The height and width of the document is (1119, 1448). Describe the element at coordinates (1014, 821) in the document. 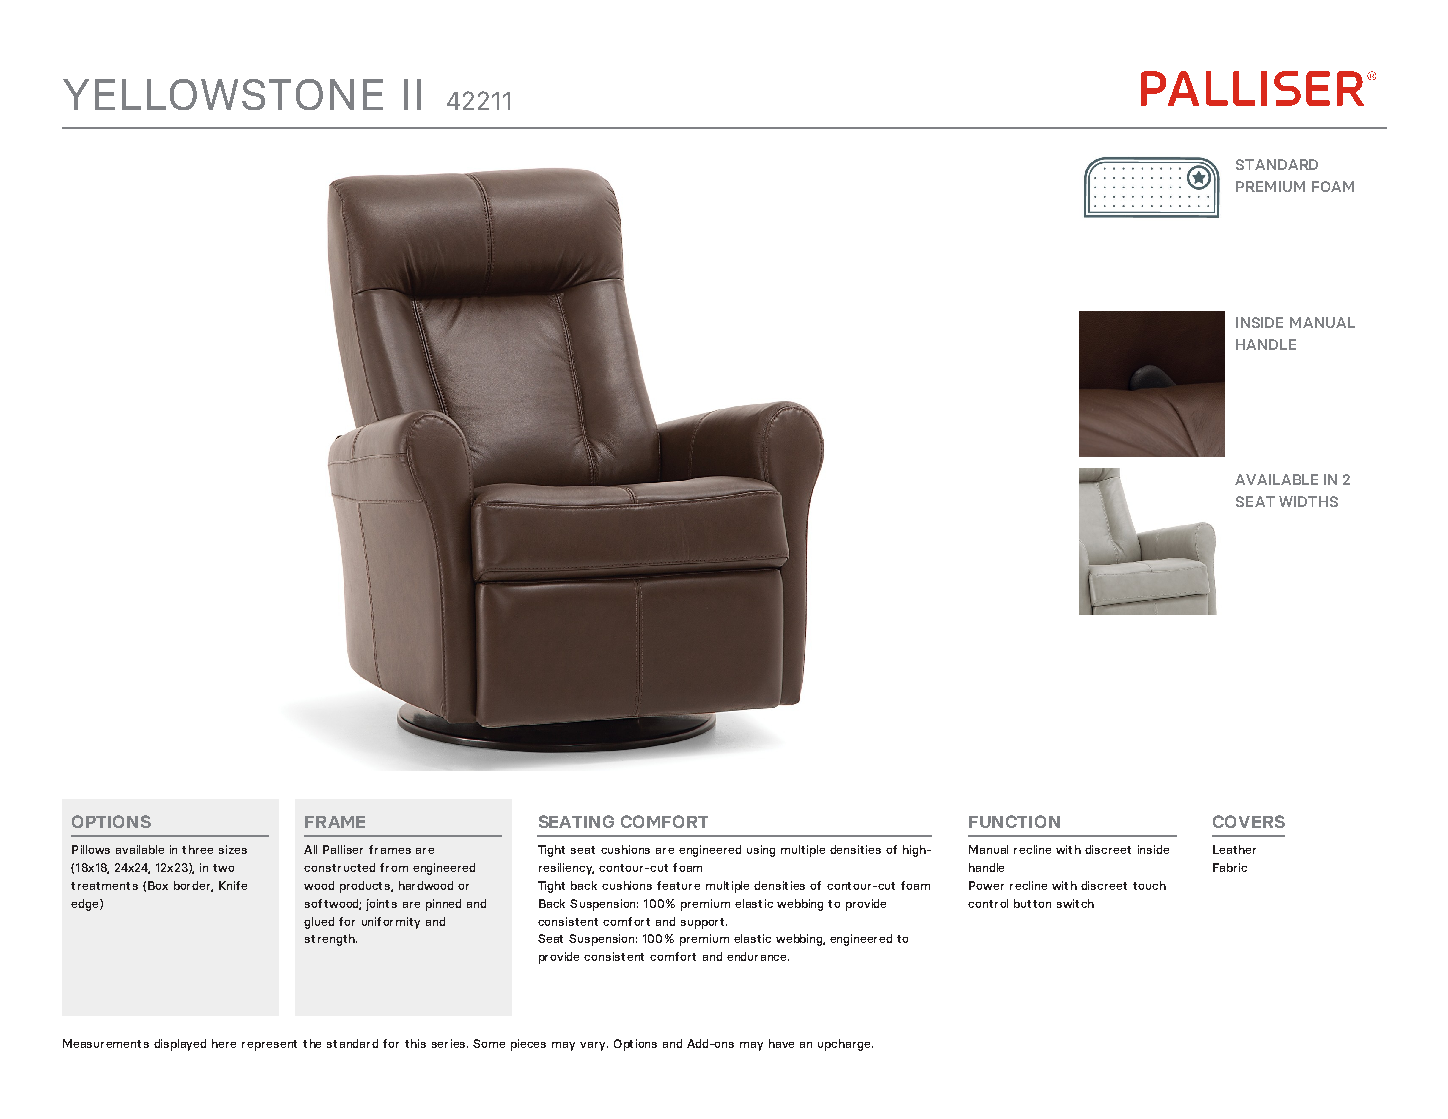

I see `FUNCTION` at that location.
